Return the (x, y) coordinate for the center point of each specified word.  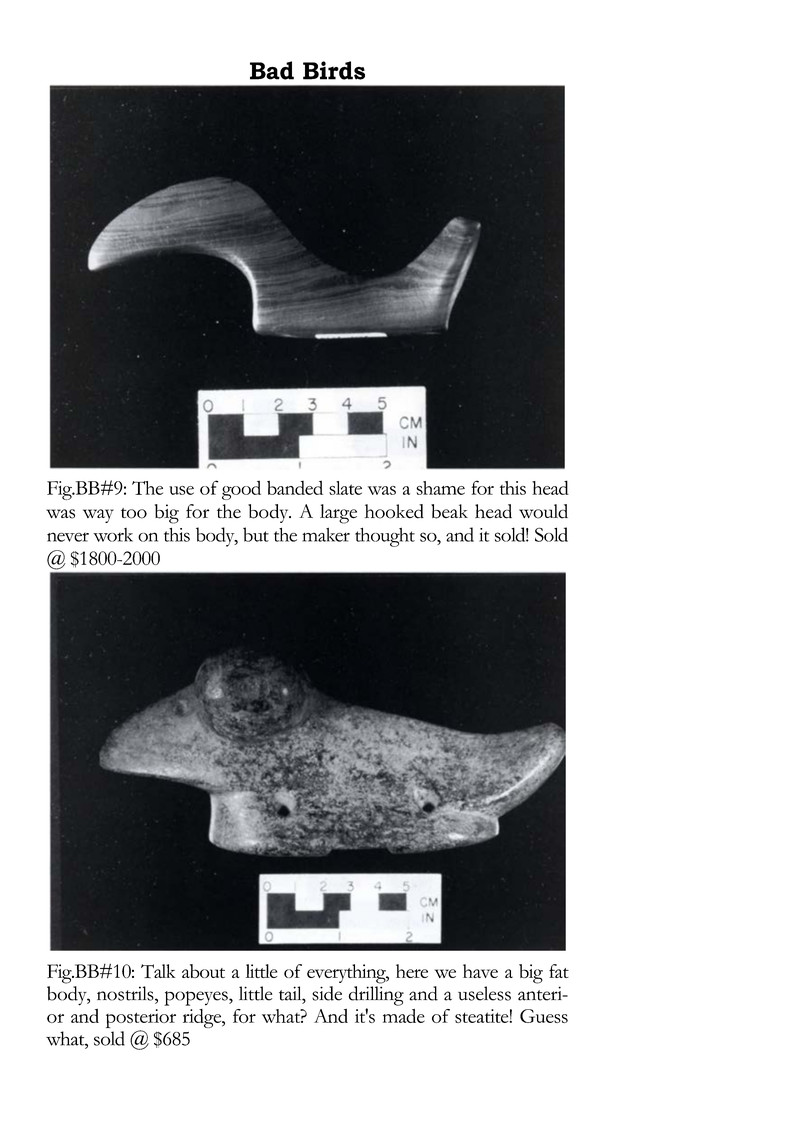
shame (440, 488)
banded (295, 487)
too (134, 513)
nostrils (126, 993)
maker (326, 535)
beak (449, 511)
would (543, 511)
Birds (334, 70)
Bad (272, 70)
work (113, 535)
